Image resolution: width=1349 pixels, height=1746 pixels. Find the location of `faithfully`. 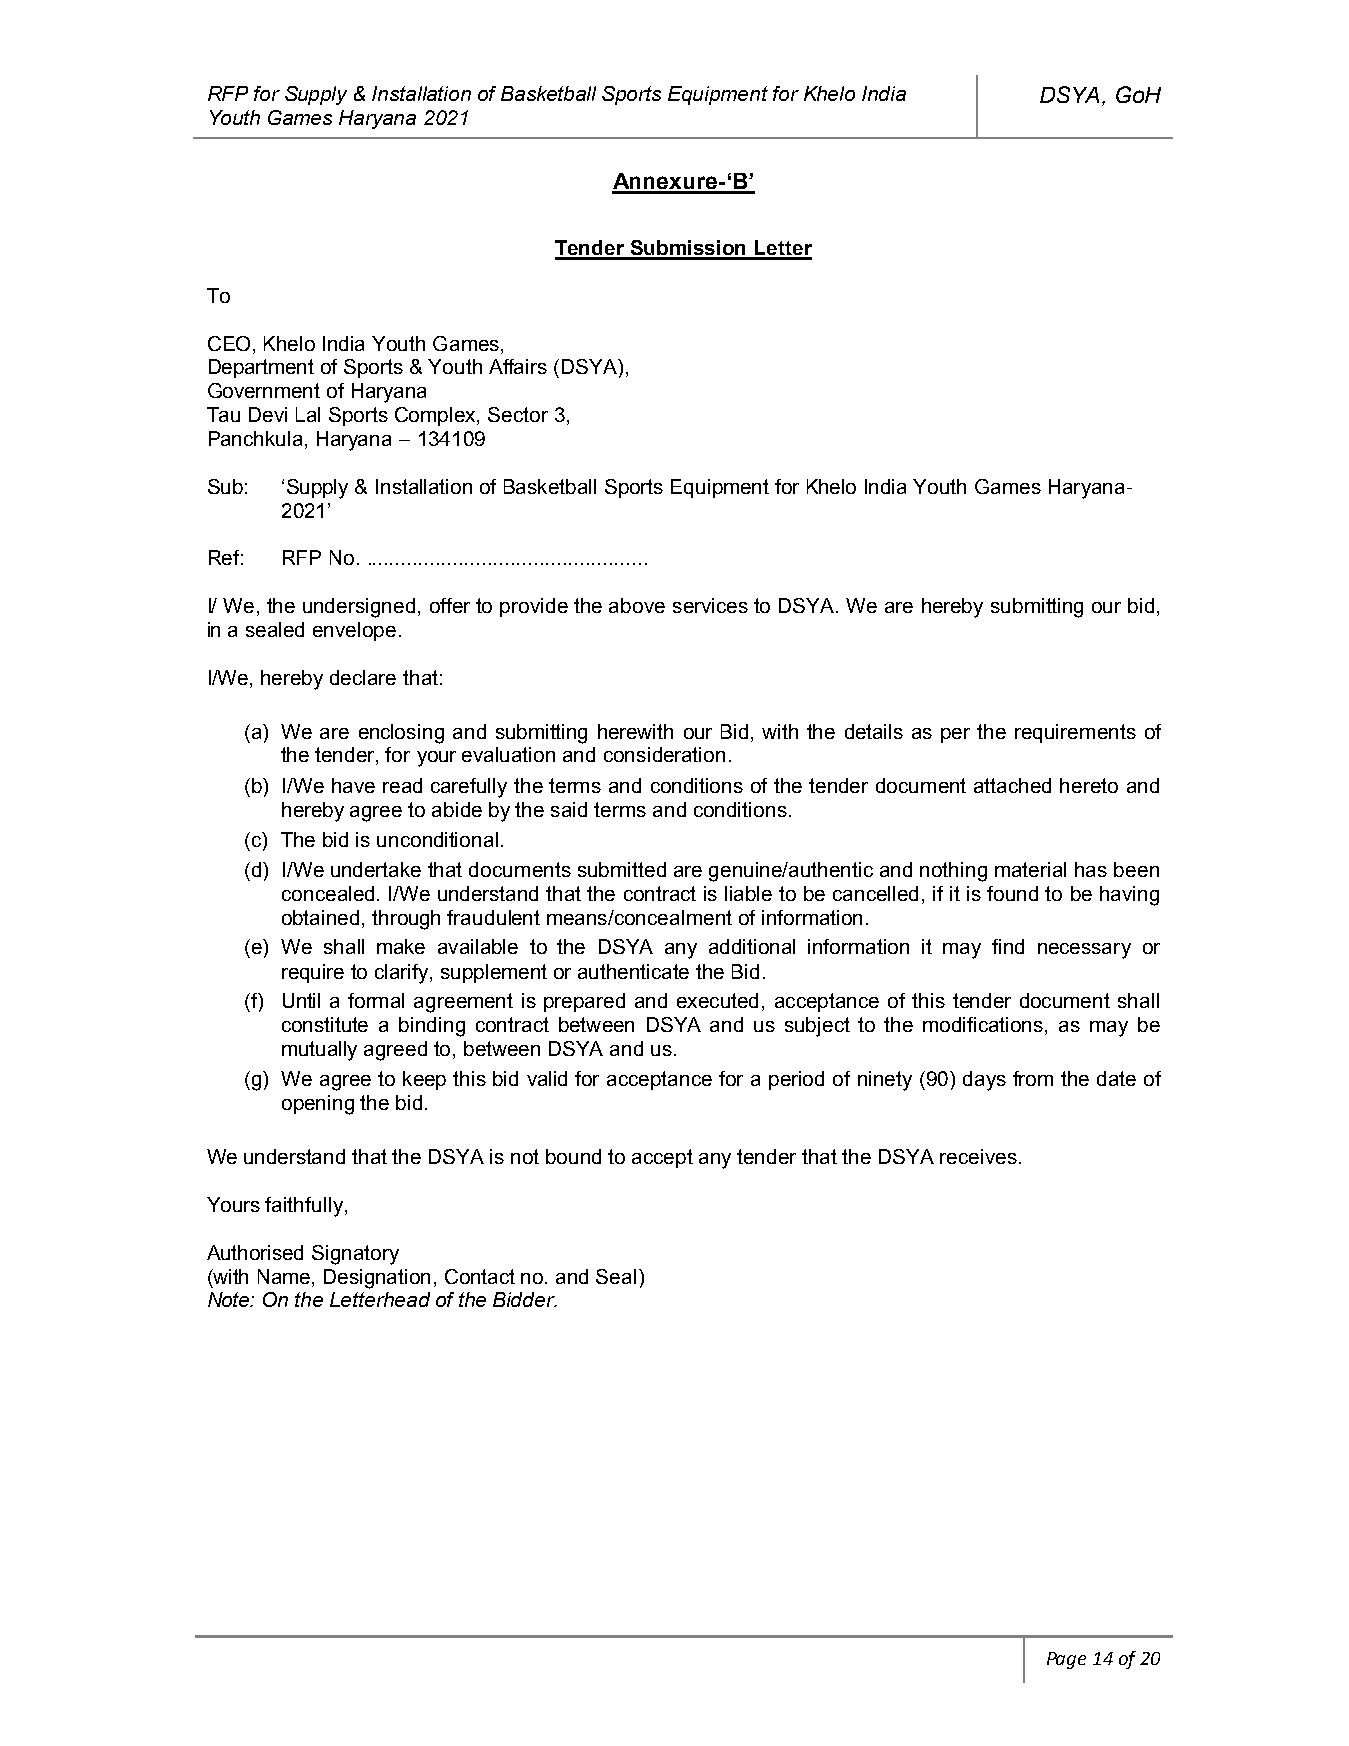

faithfully is located at coordinates (304, 1207).
